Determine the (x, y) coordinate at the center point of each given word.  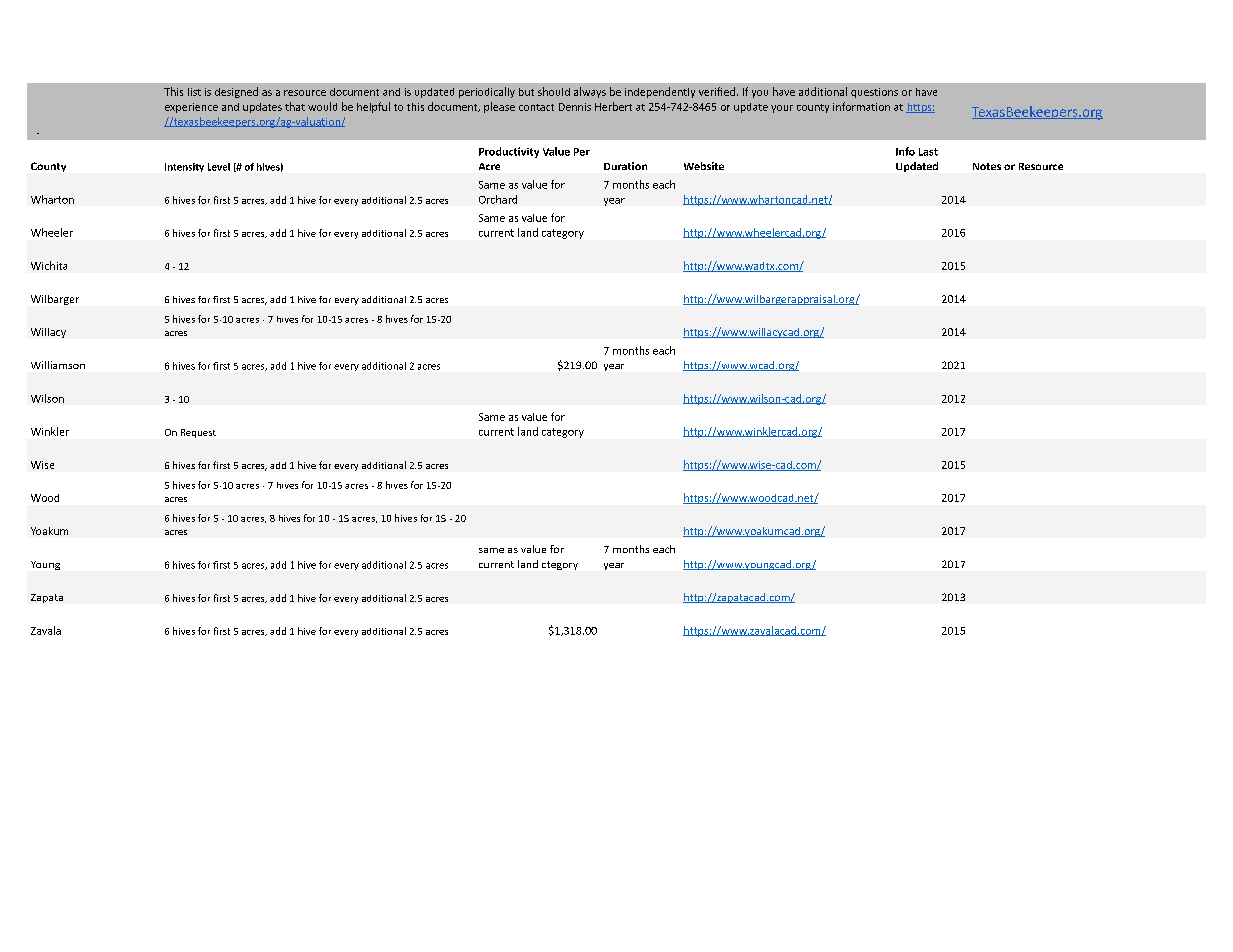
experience (191, 108)
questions (874, 93)
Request (198, 433)
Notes (987, 166)
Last (928, 152)
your (782, 109)
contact (536, 107)
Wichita (49, 265)
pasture (566, 227)
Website (704, 166)
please (499, 107)
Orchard (498, 199)
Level (219, 167)
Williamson (58, 365)
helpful (373, 107)
